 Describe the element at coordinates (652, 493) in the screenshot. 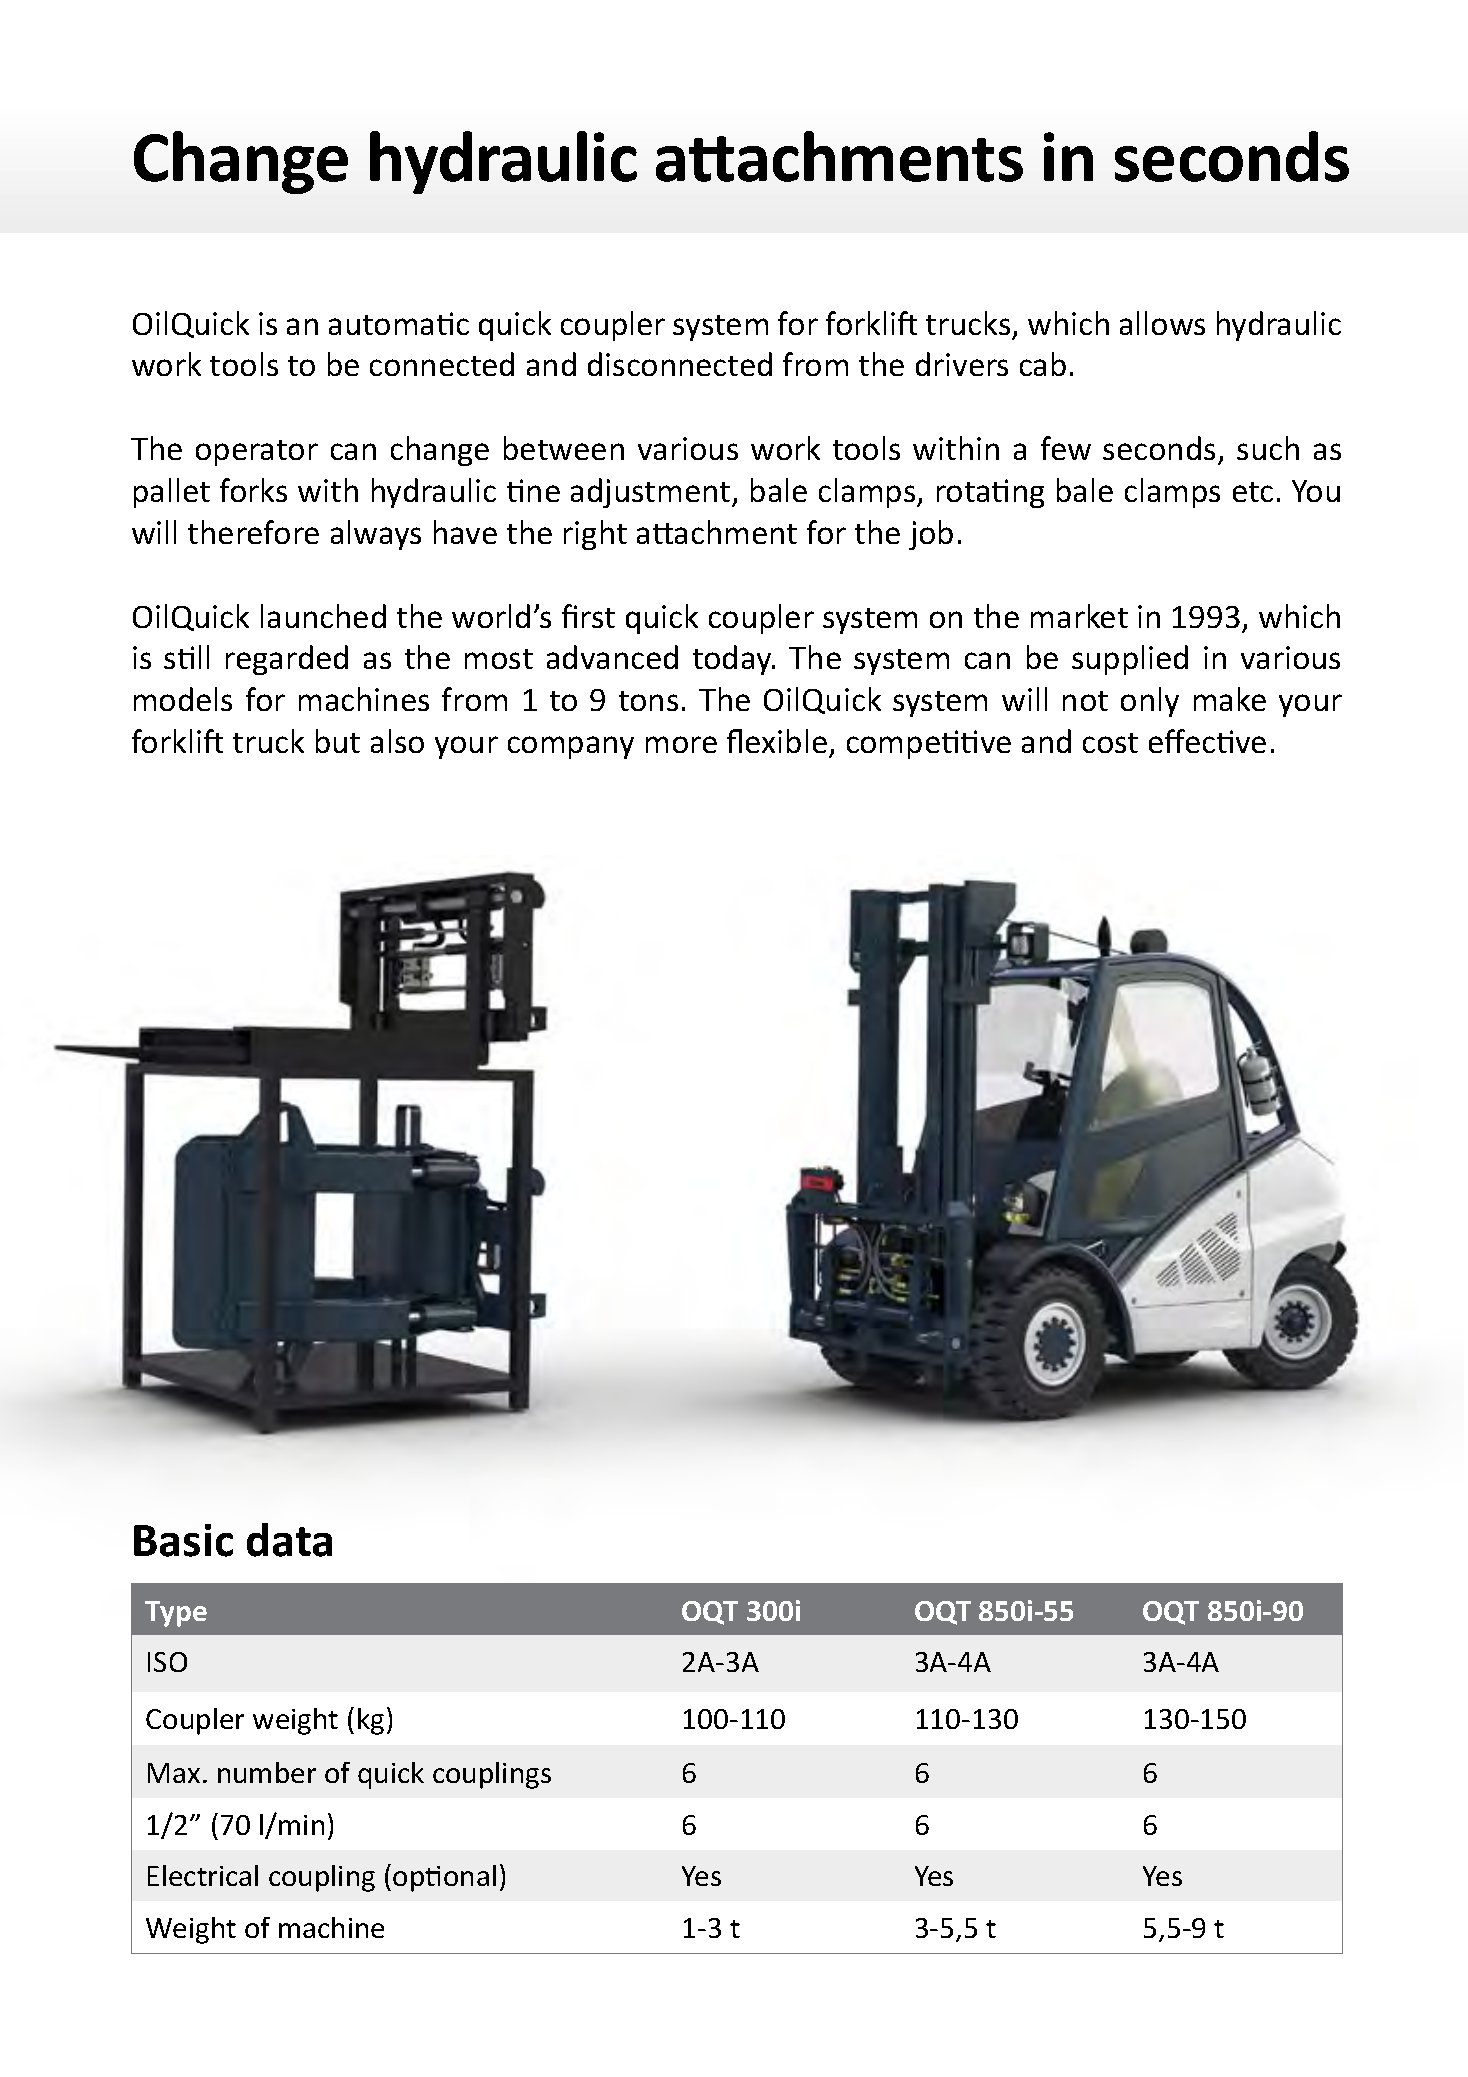

I see `adjustment` at that location.
